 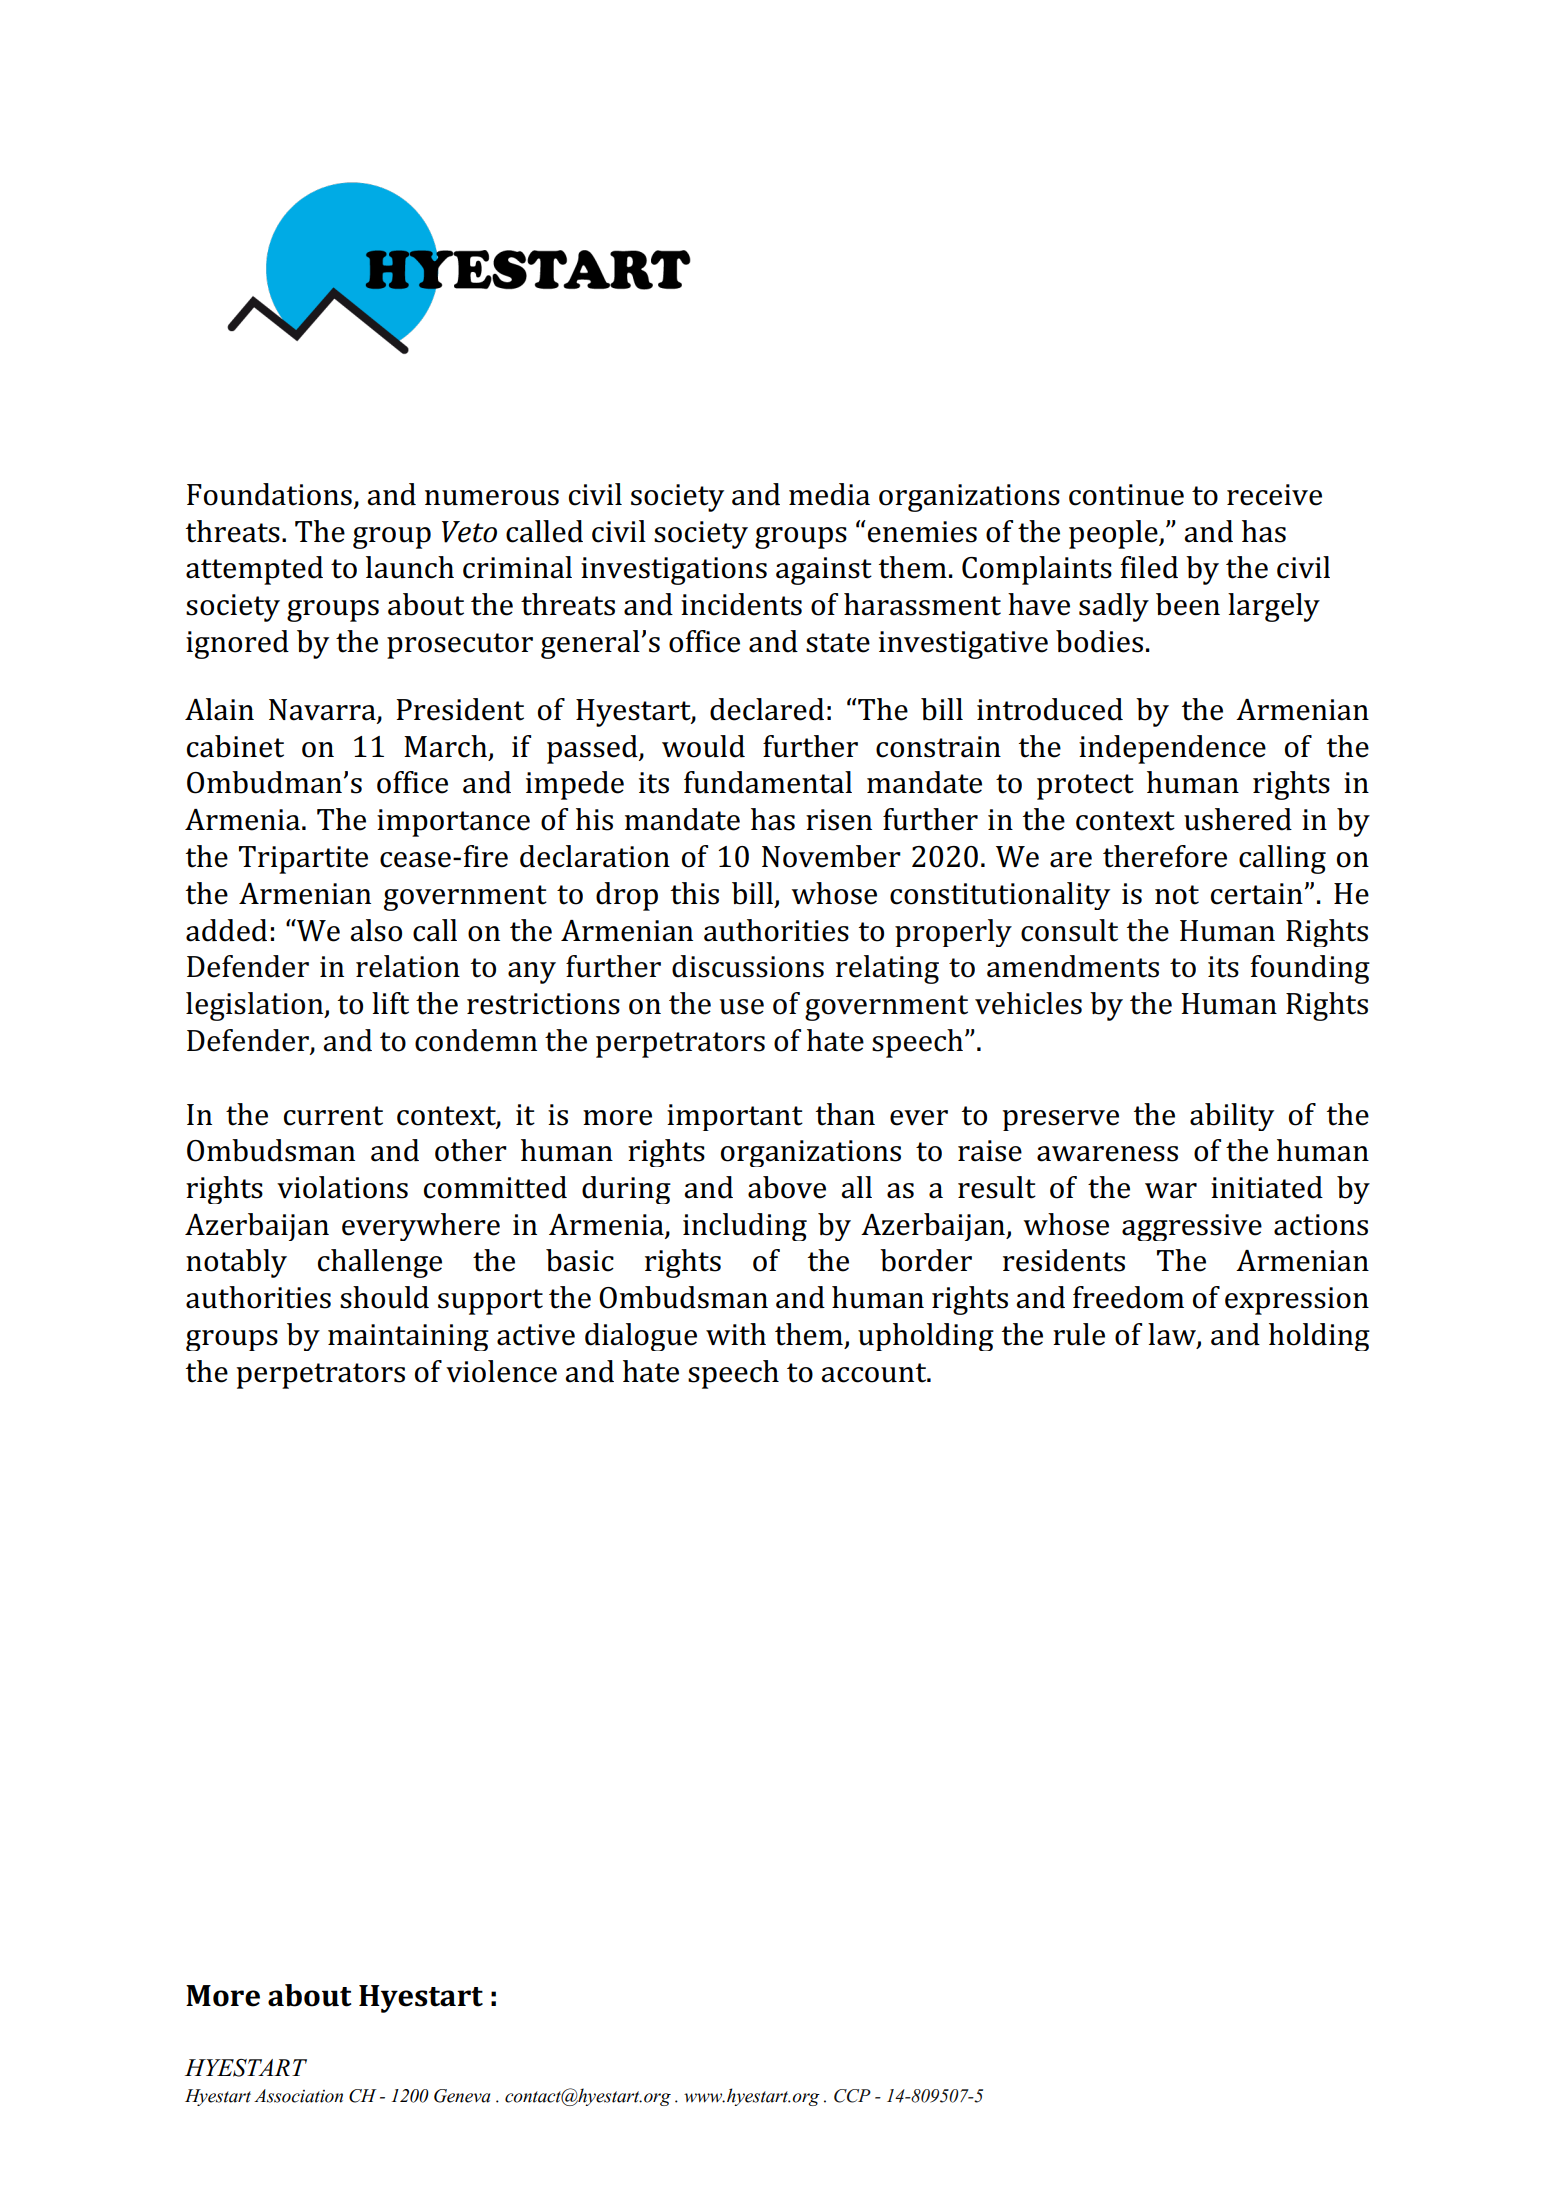 What do you see at coordinates (501, 1371) in the screenshot?
I see `violence` at bounding box center [501, 1371].
